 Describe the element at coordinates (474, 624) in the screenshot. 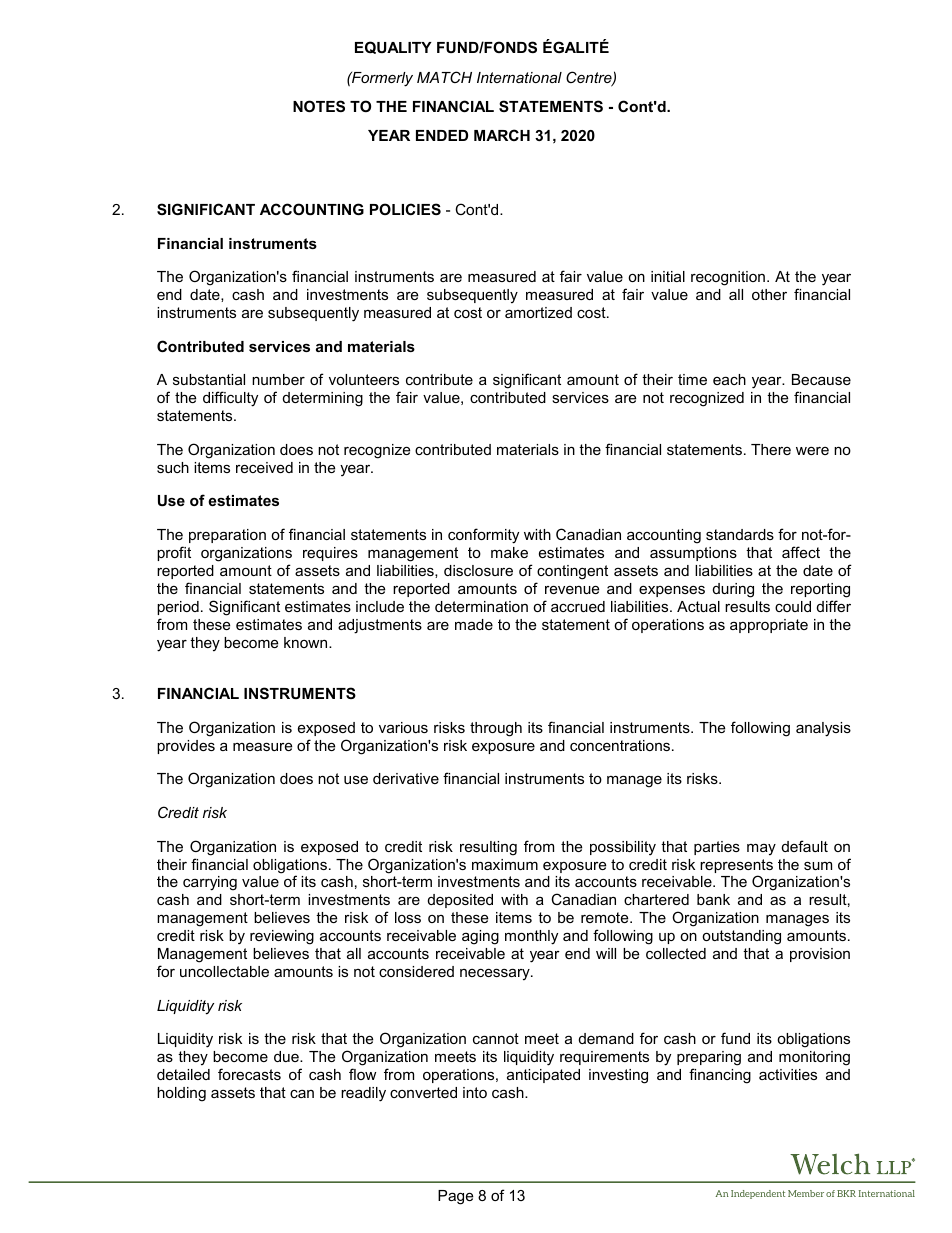

I see `made` at that location.
